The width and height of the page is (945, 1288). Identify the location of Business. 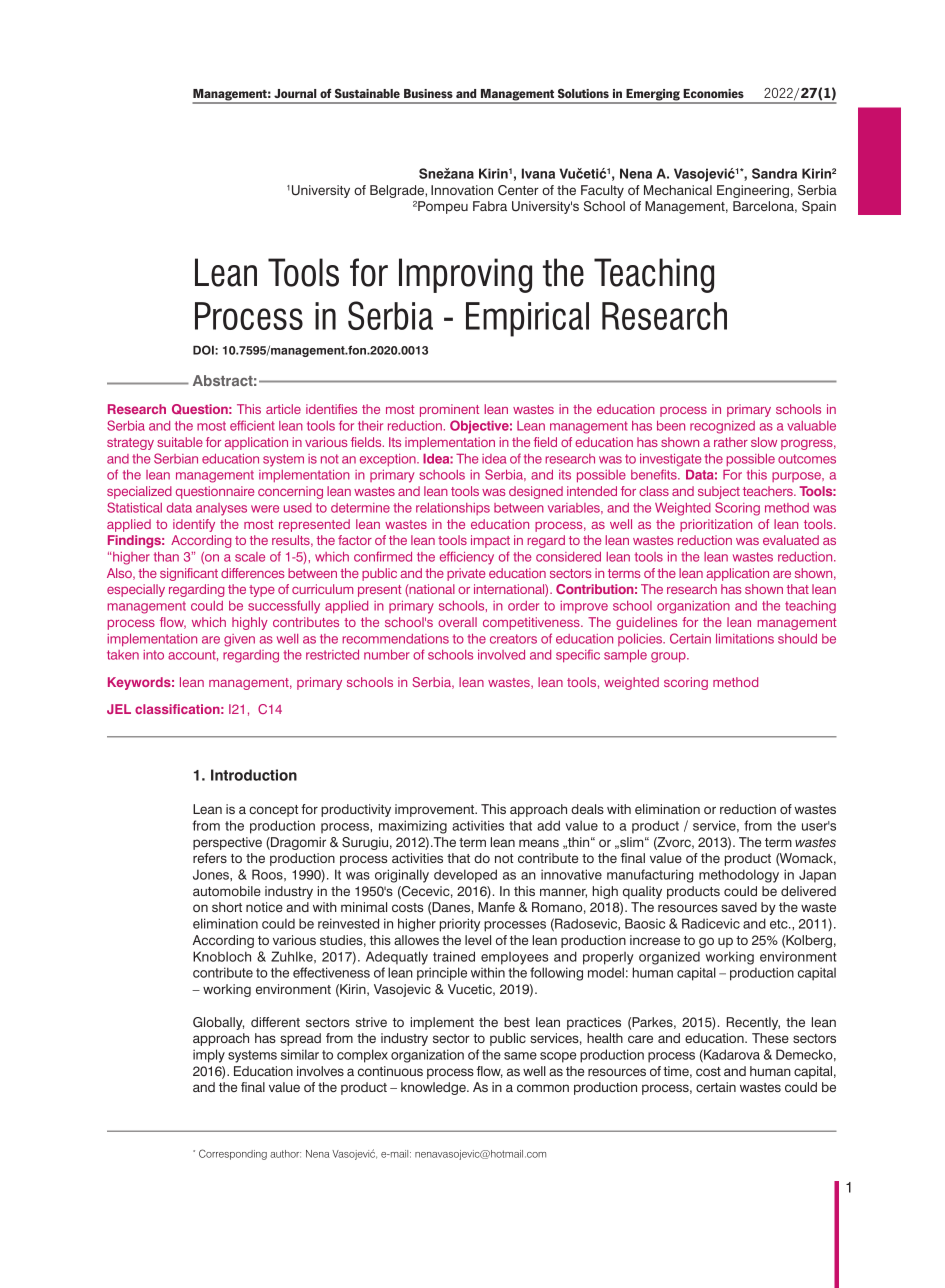
(428, 93).
